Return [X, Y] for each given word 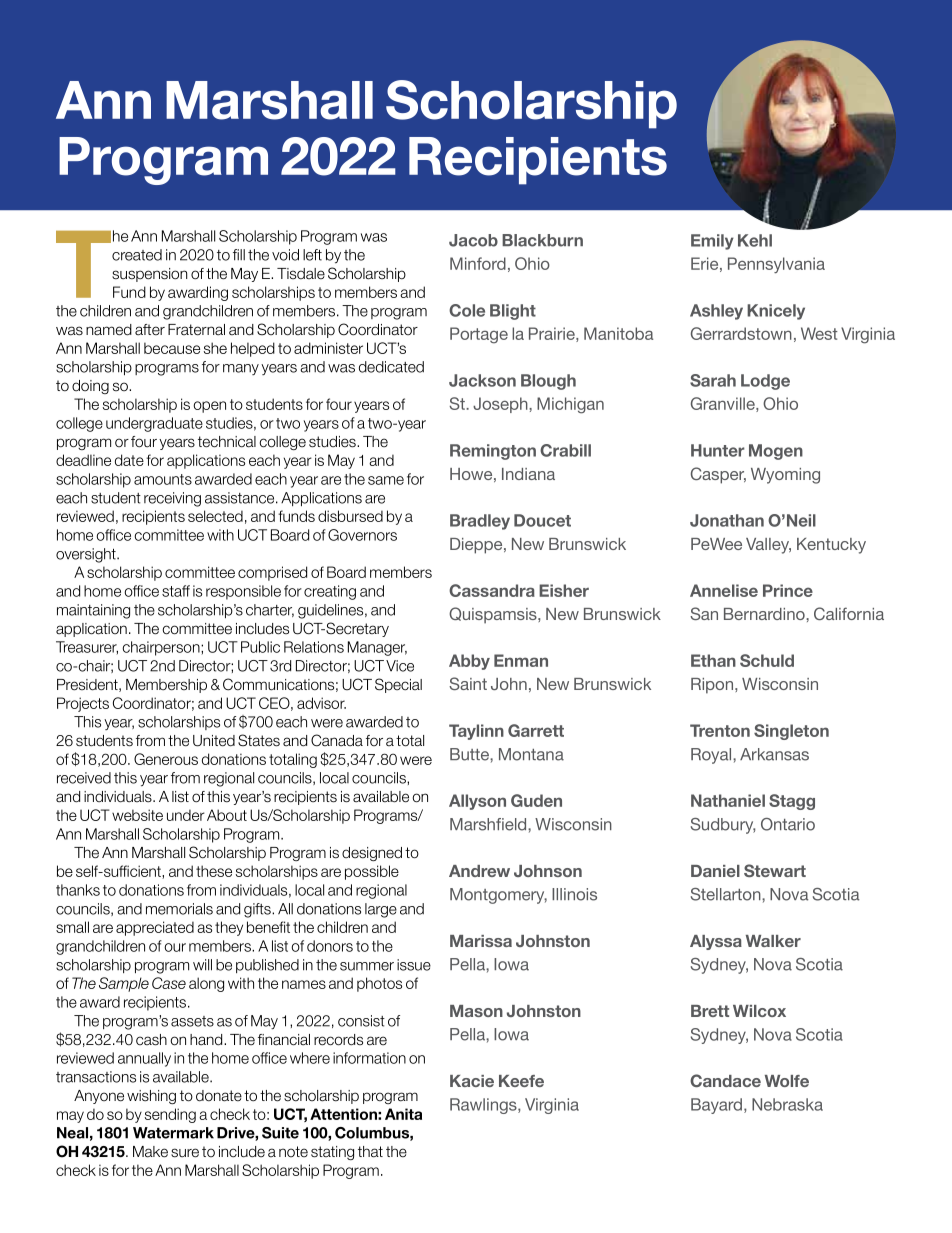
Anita [403, 1114]
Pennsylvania [776, 265]
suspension [149, 275]
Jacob [473, 240]
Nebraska [787, 1104]
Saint [468, 683]
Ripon [713, 686]
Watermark [173, 1133]
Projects [83, 704]
